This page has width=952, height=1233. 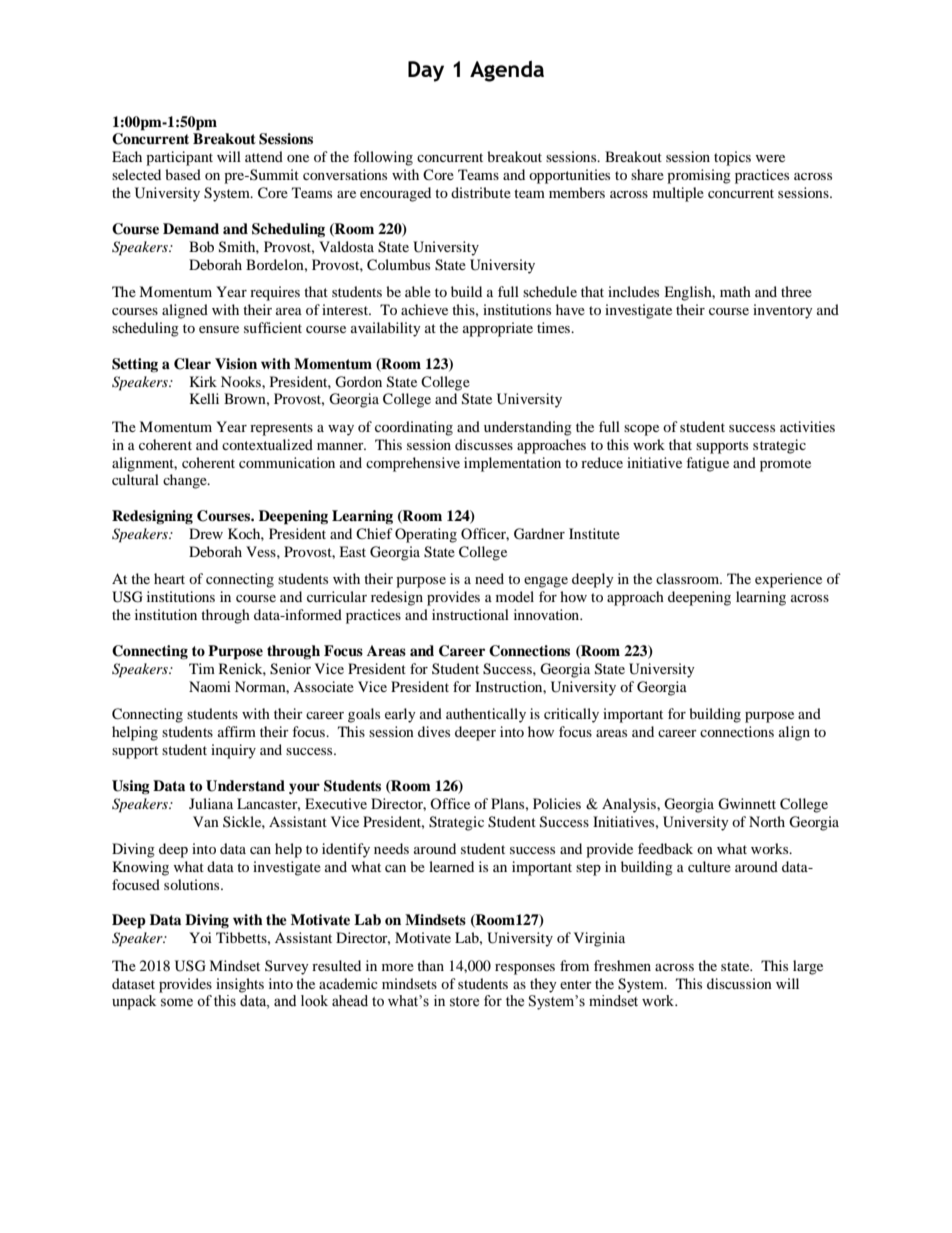 What do you see at coordinates (240, 985) in the page?
I see `insights` at bounding box center [240, 985].
